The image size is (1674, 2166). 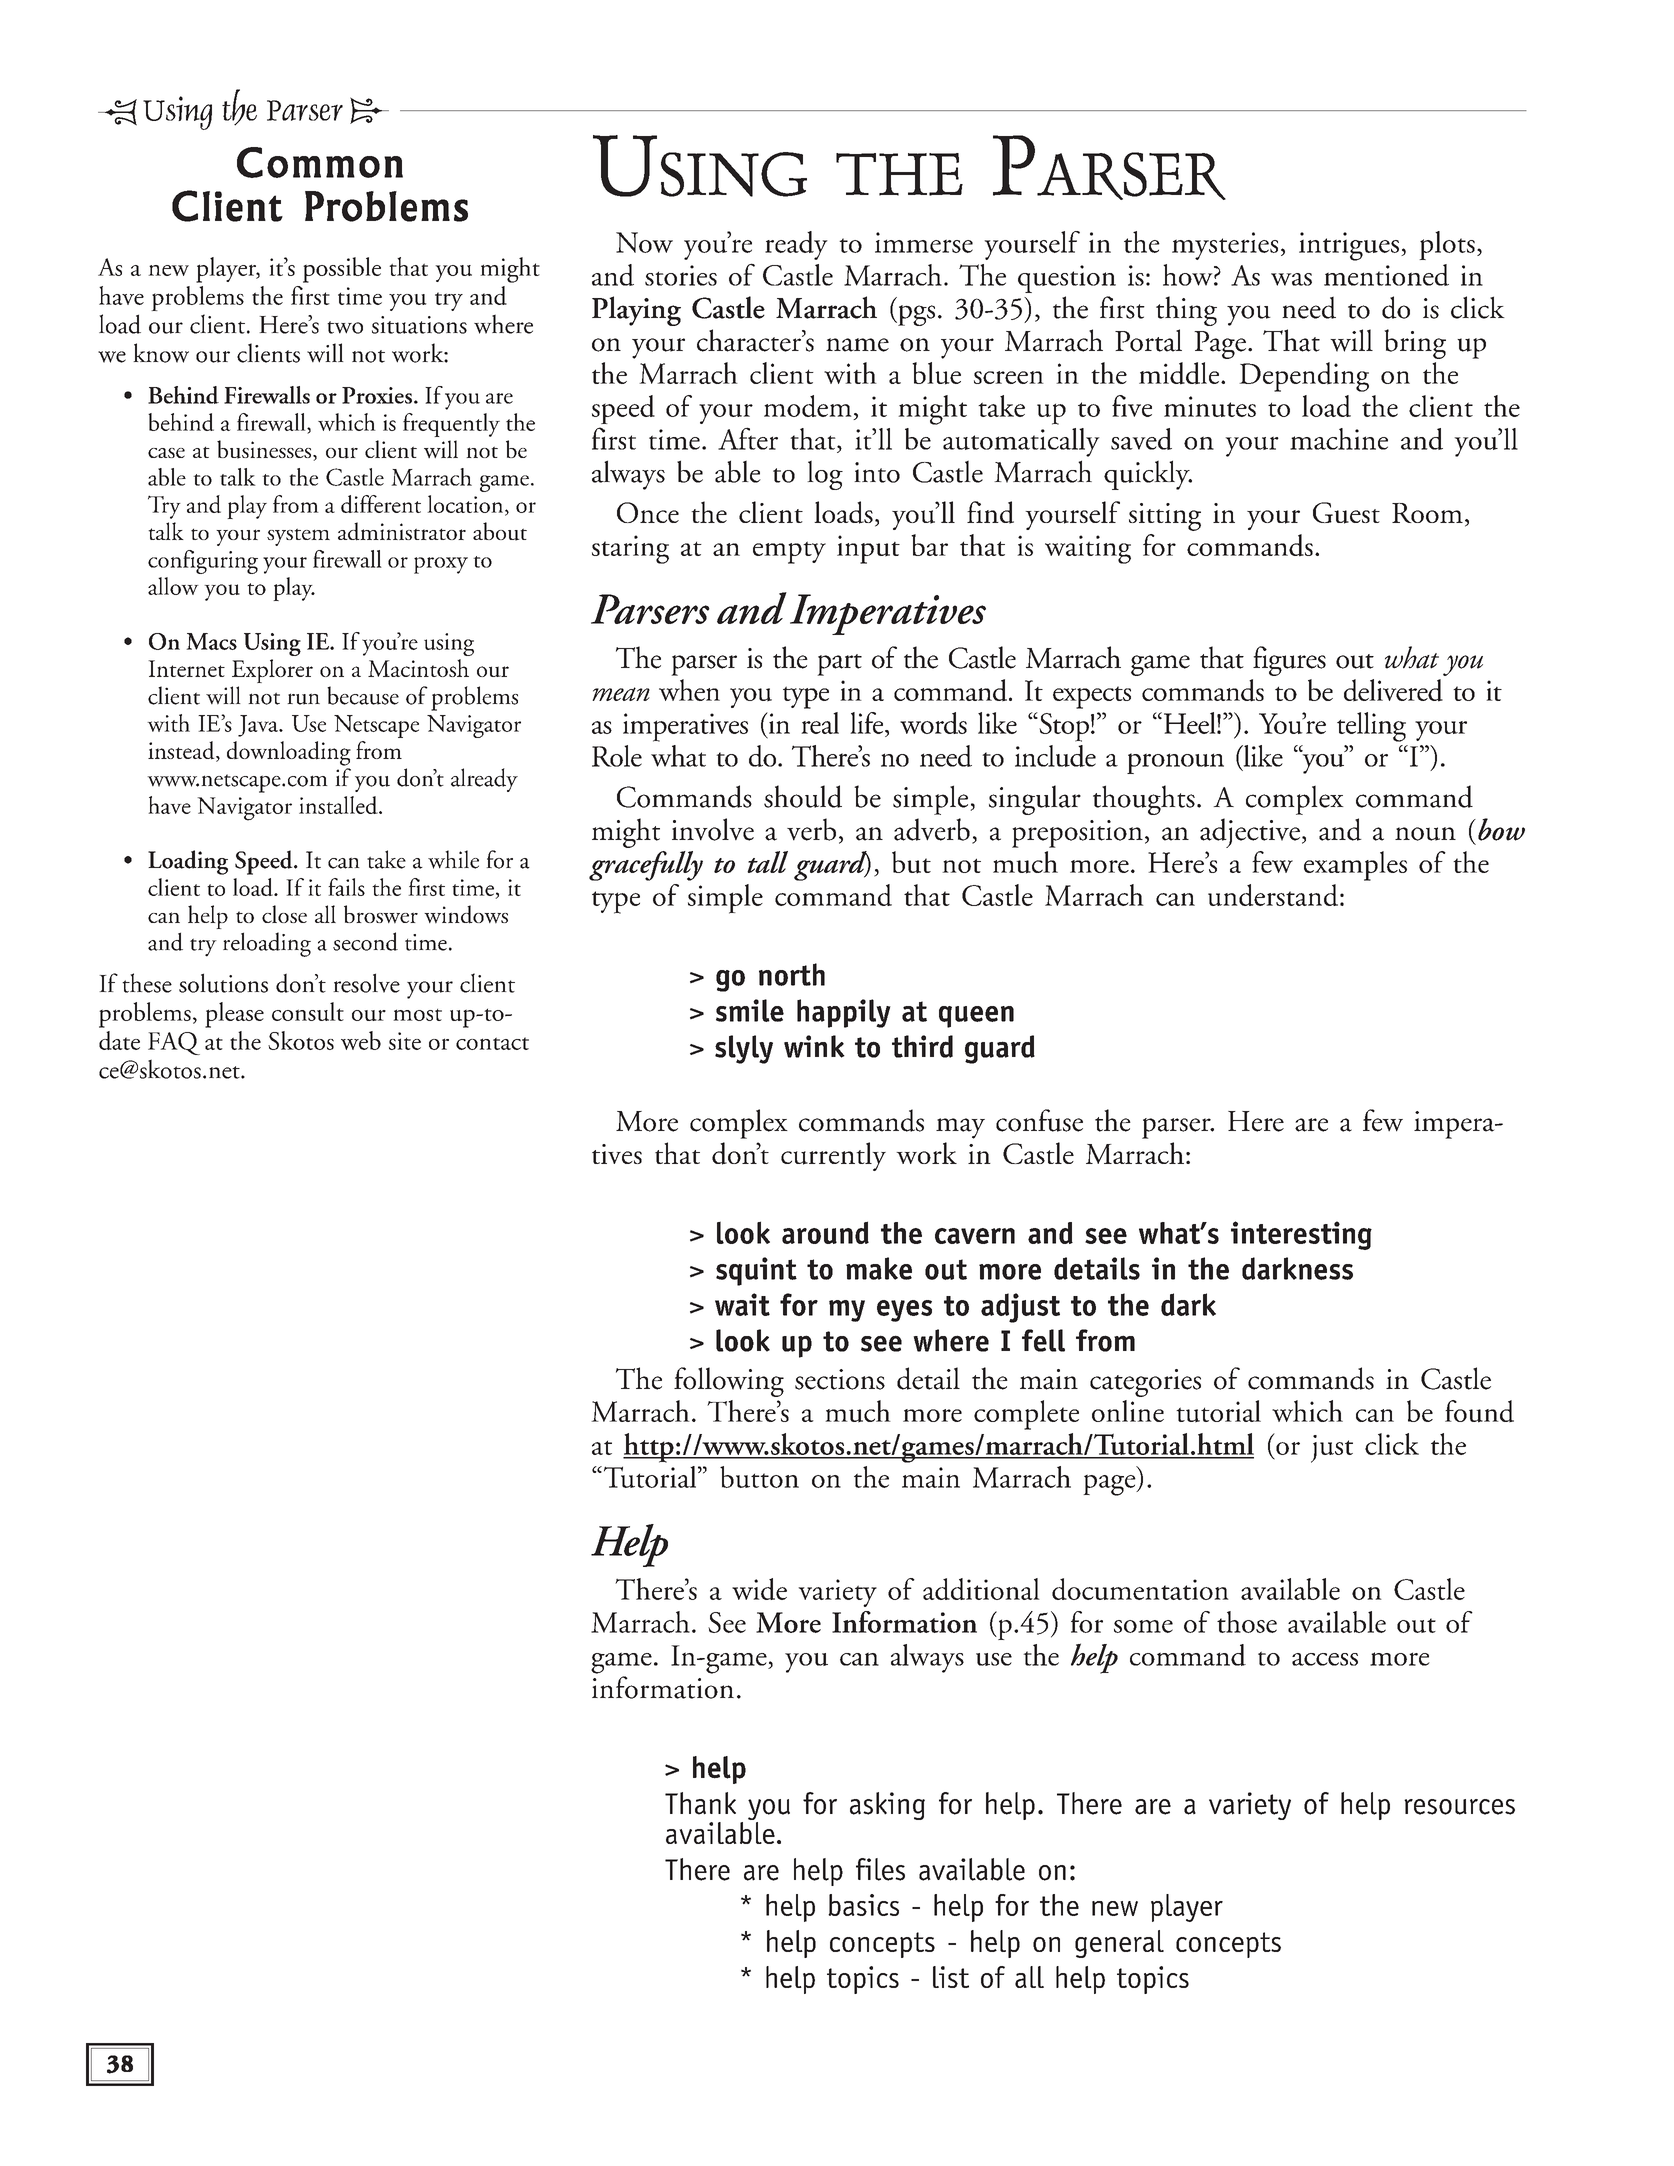 I want to click on Java, so click(x=259, y=726).
